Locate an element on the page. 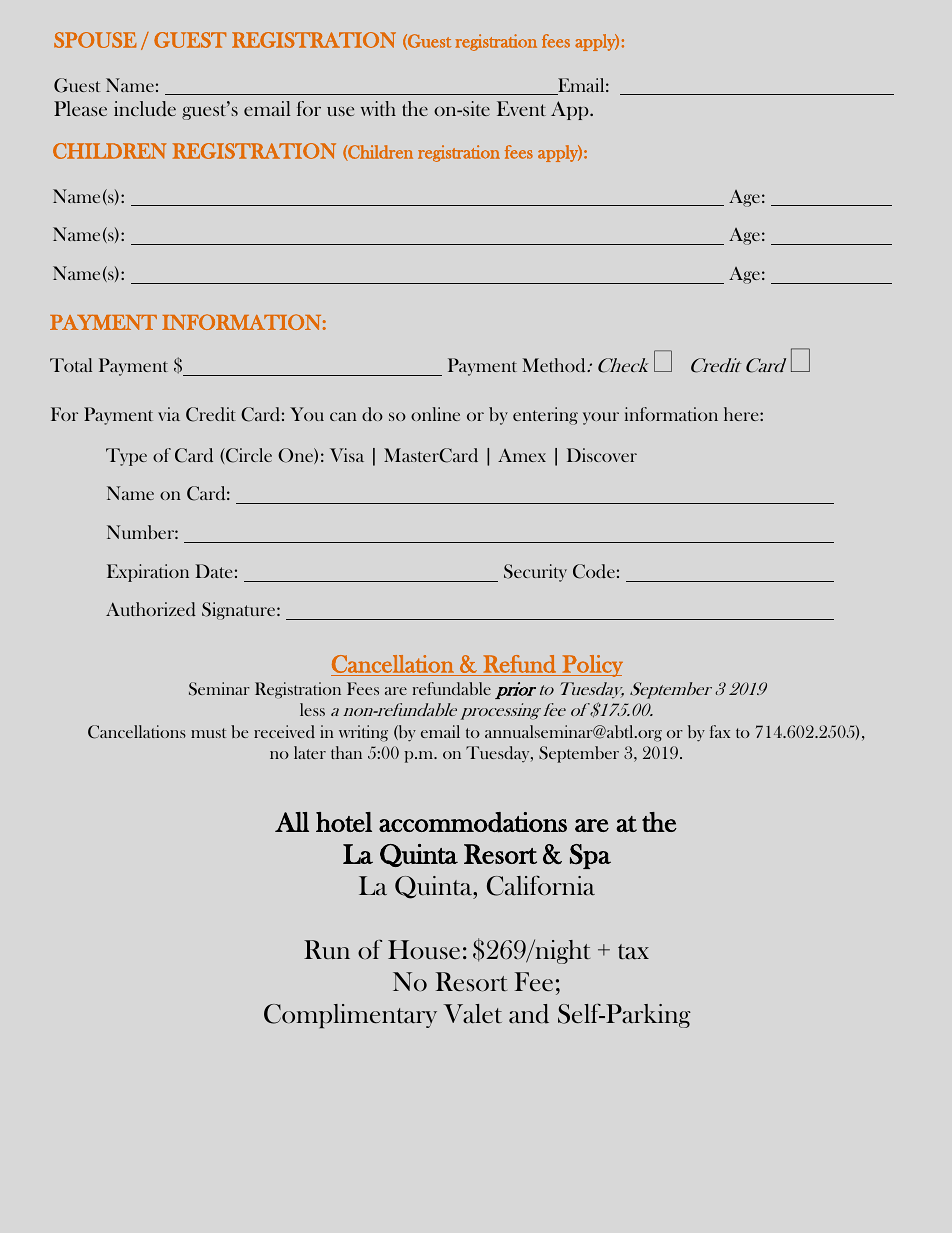  Run is located at coordinates (327, 949).
